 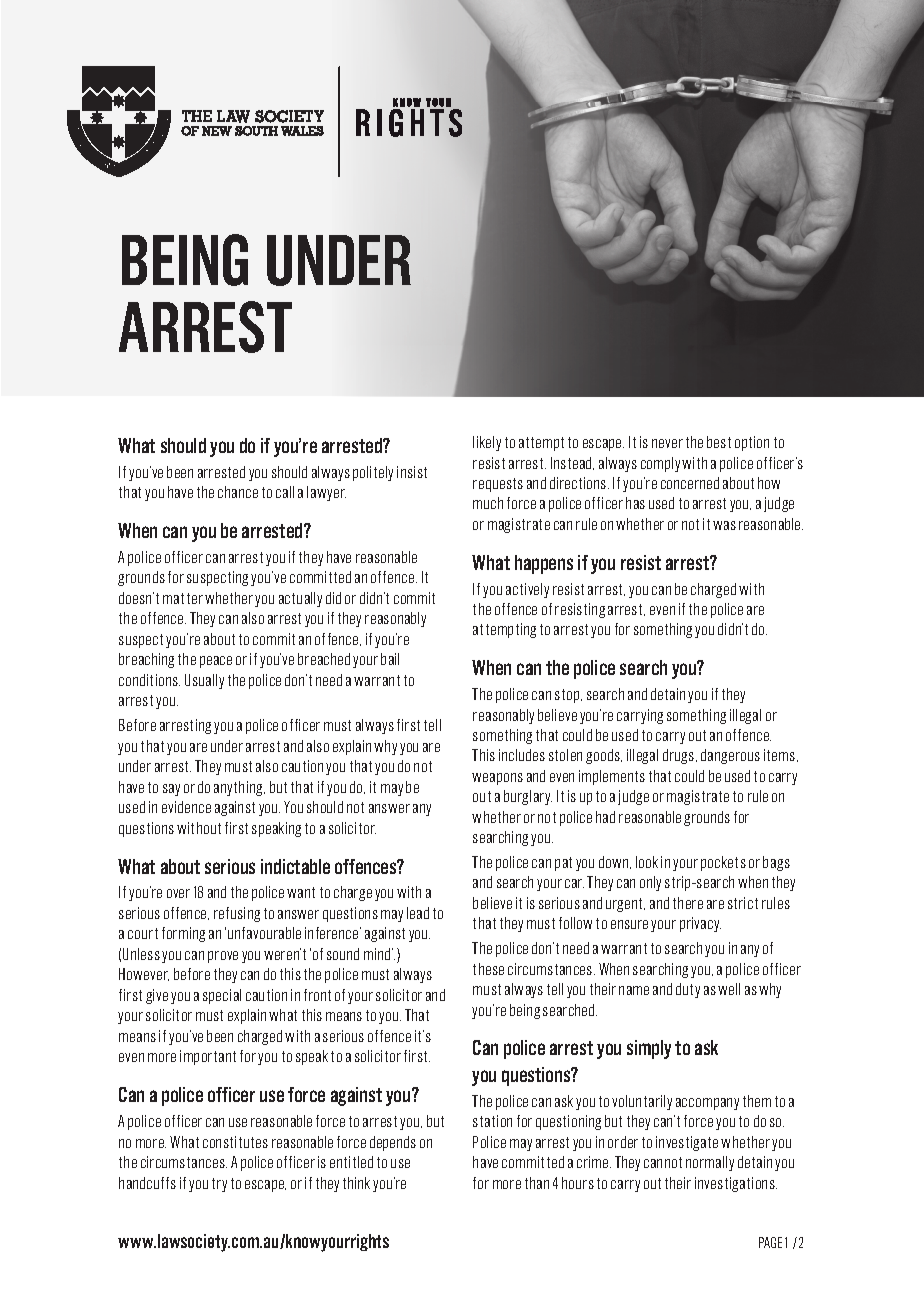 I want to click on try, so click(x=219, y=1185).
